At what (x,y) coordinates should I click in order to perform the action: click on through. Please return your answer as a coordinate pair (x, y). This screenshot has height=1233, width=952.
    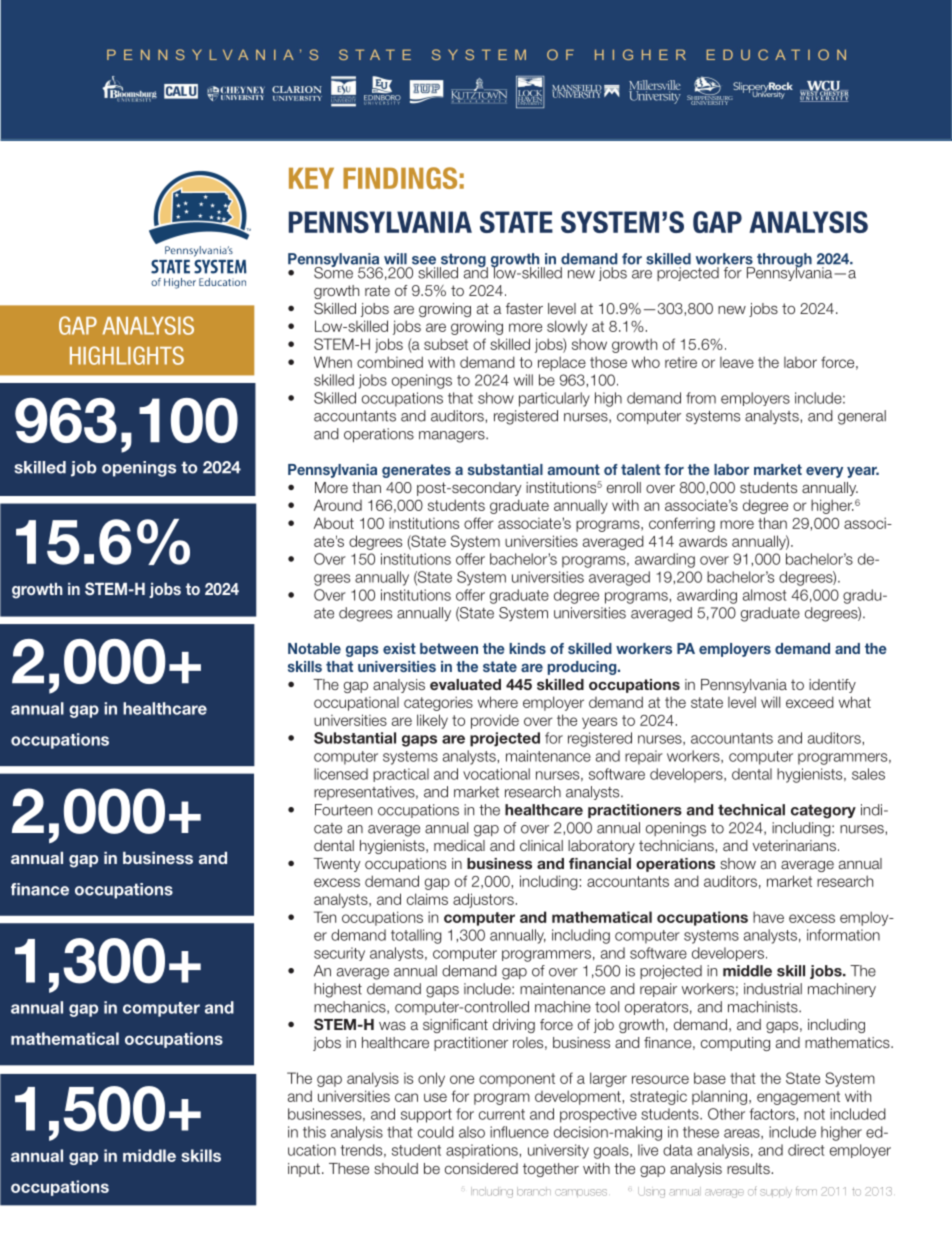
    Looking at the image, I should click on (784, 261).
